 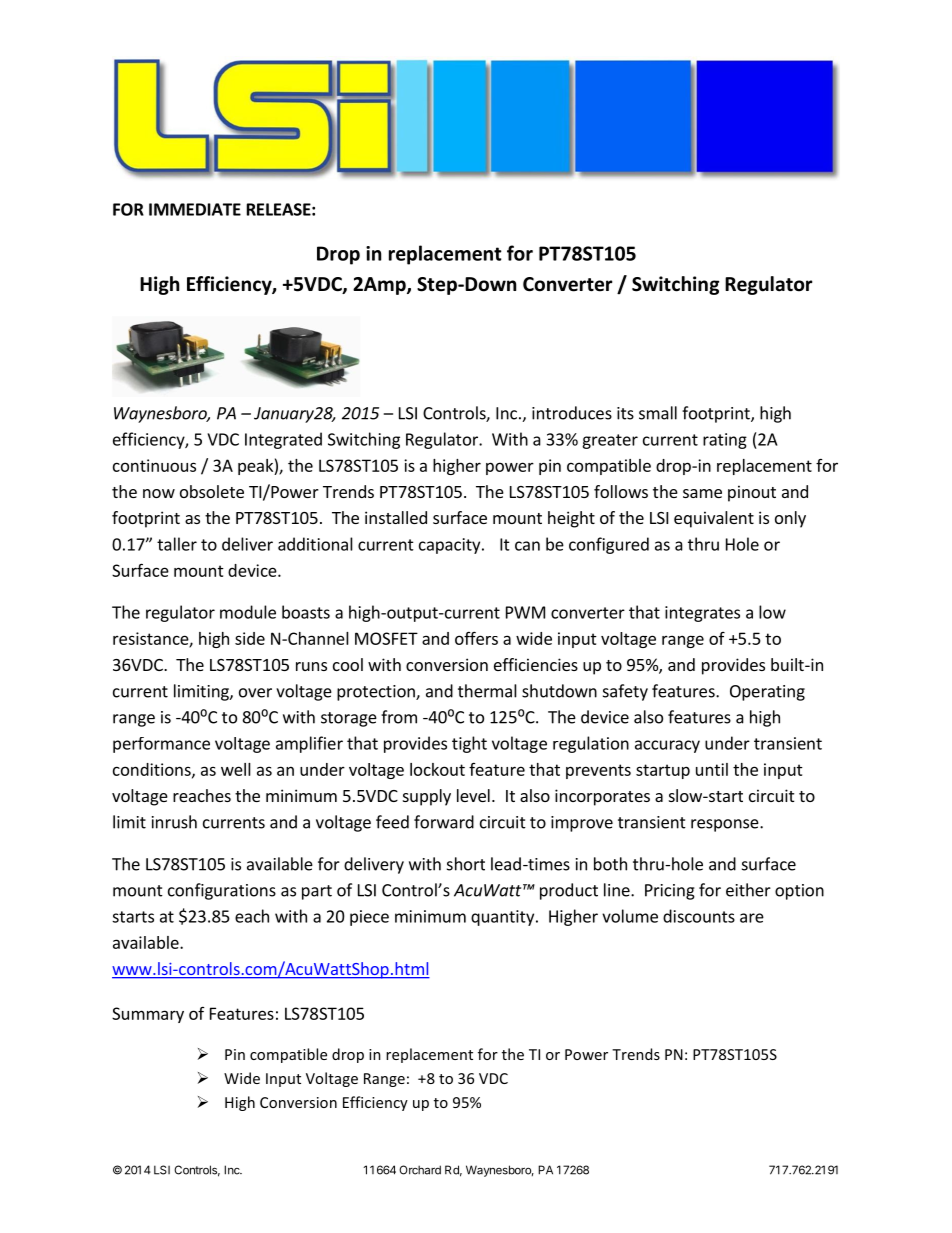 What do you see at coordinates (658, 413) in the screenshot?
I see `small` at bounding box center [658, 413].
